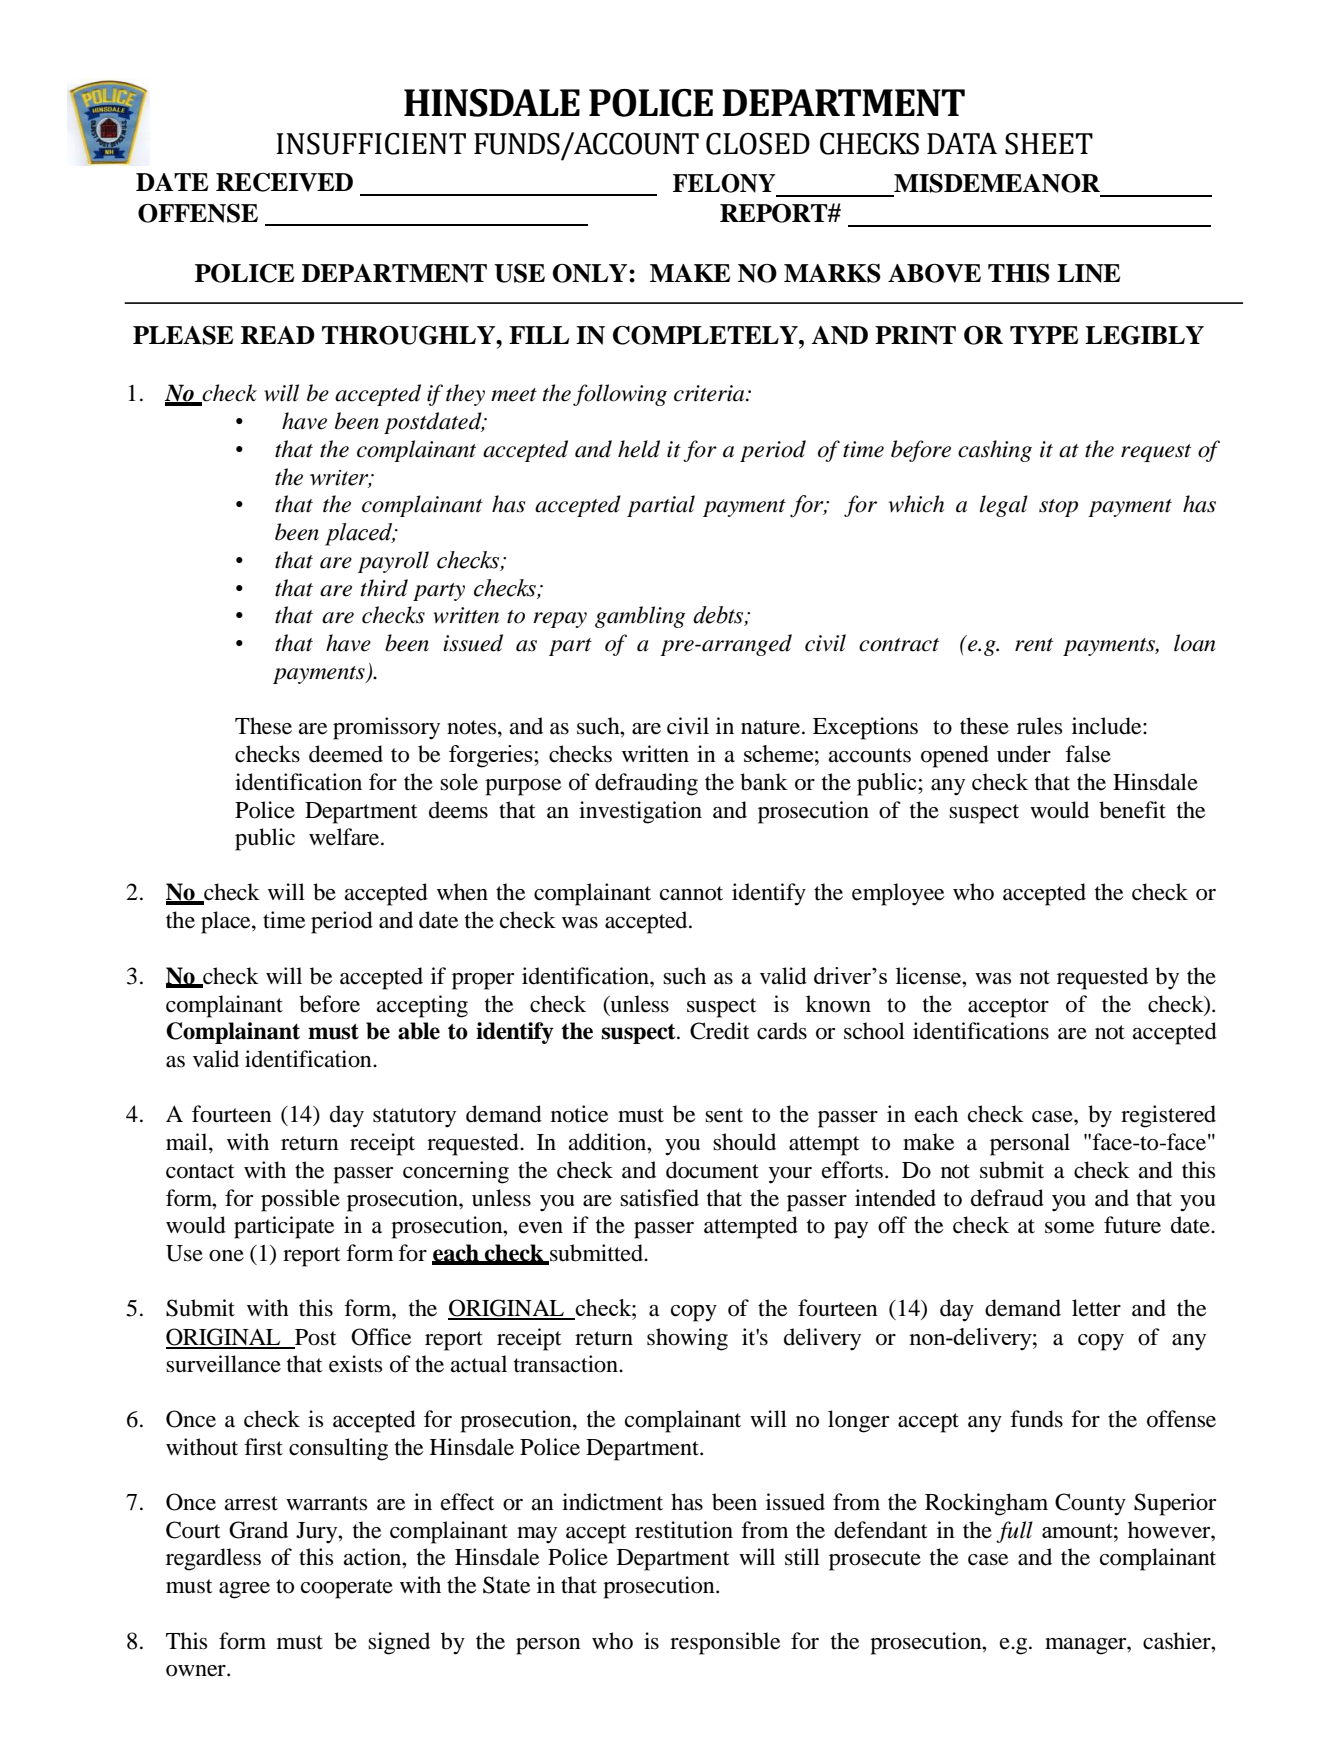  What do you see at coordinates (725, 1643) in the document?
I see `responsible` at bounding box center [725, 1643].
